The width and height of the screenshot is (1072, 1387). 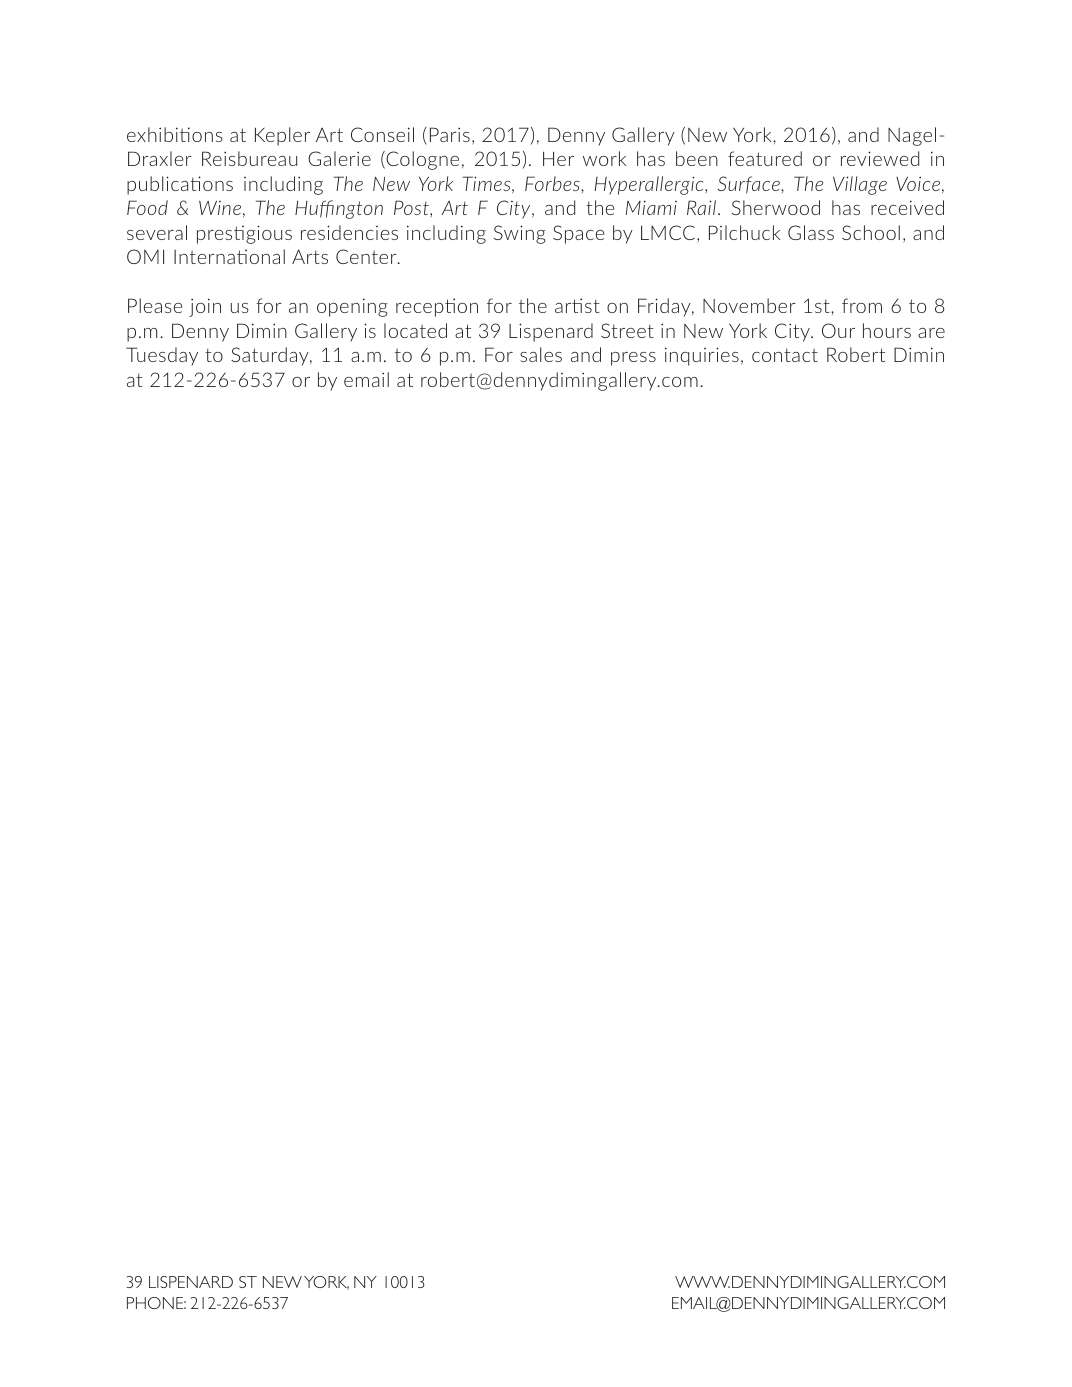 I want to click on Saturday, so click(x=271, y=356).
